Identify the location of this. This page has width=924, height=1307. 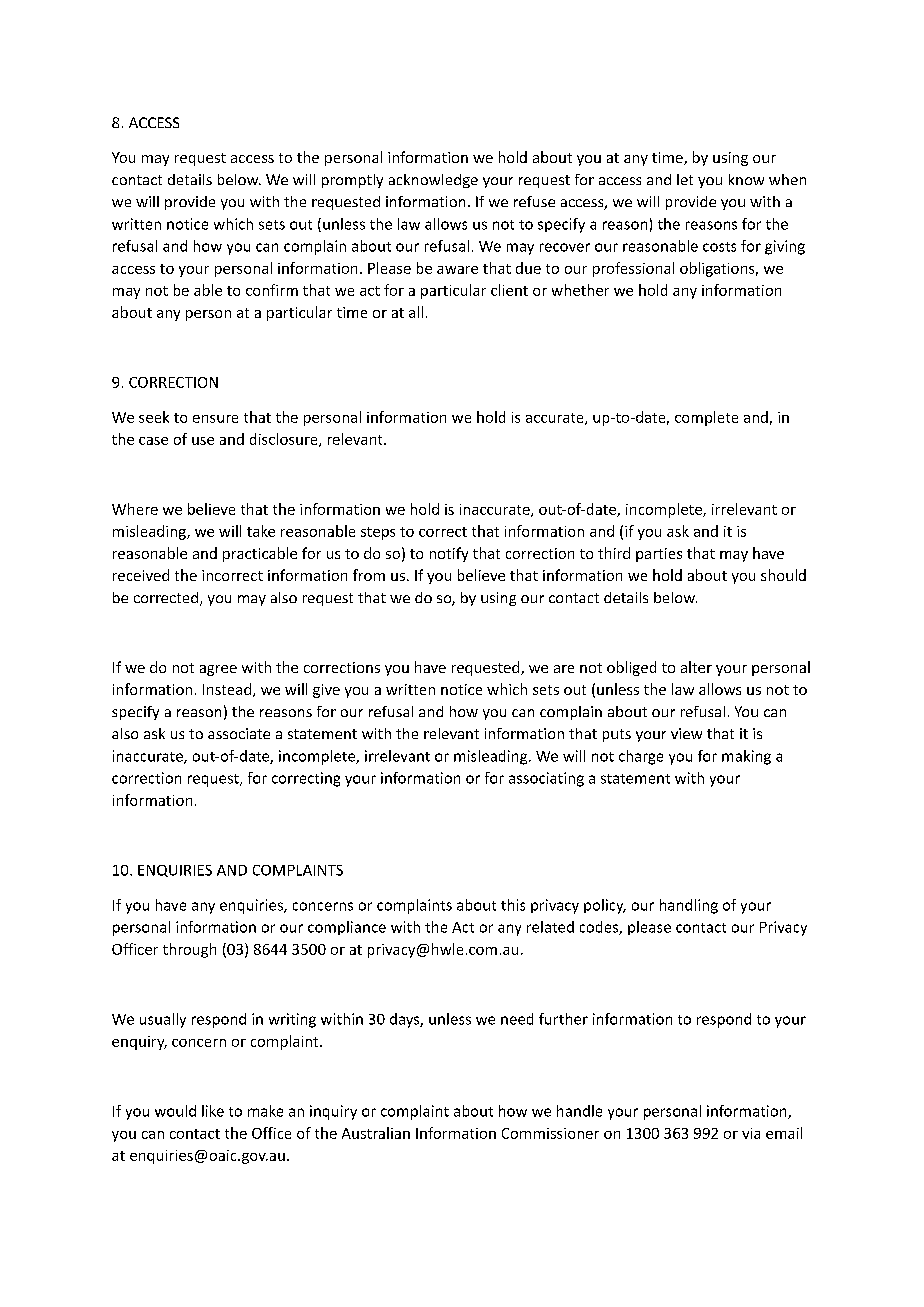
(513, 905).
